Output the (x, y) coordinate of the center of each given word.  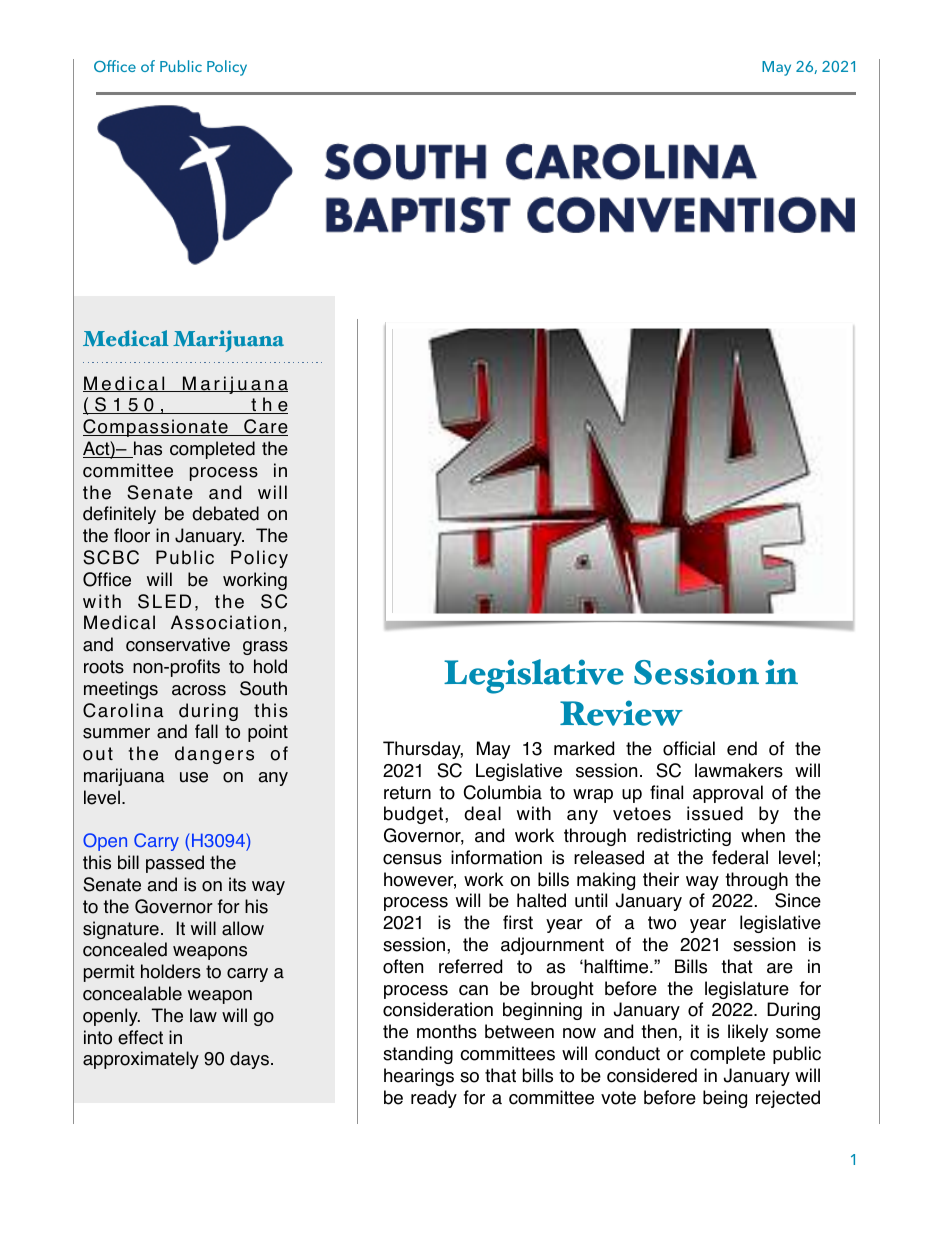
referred (470, 966)
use (194, 777)
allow (243, 928)
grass (265, 648)
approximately (141, 1060)
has (147, 449)
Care (265, 427)
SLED (164, 601)
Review (621, 713)
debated (225, 513)
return (407, 793)
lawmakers (739, 770)
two (662, 923)
